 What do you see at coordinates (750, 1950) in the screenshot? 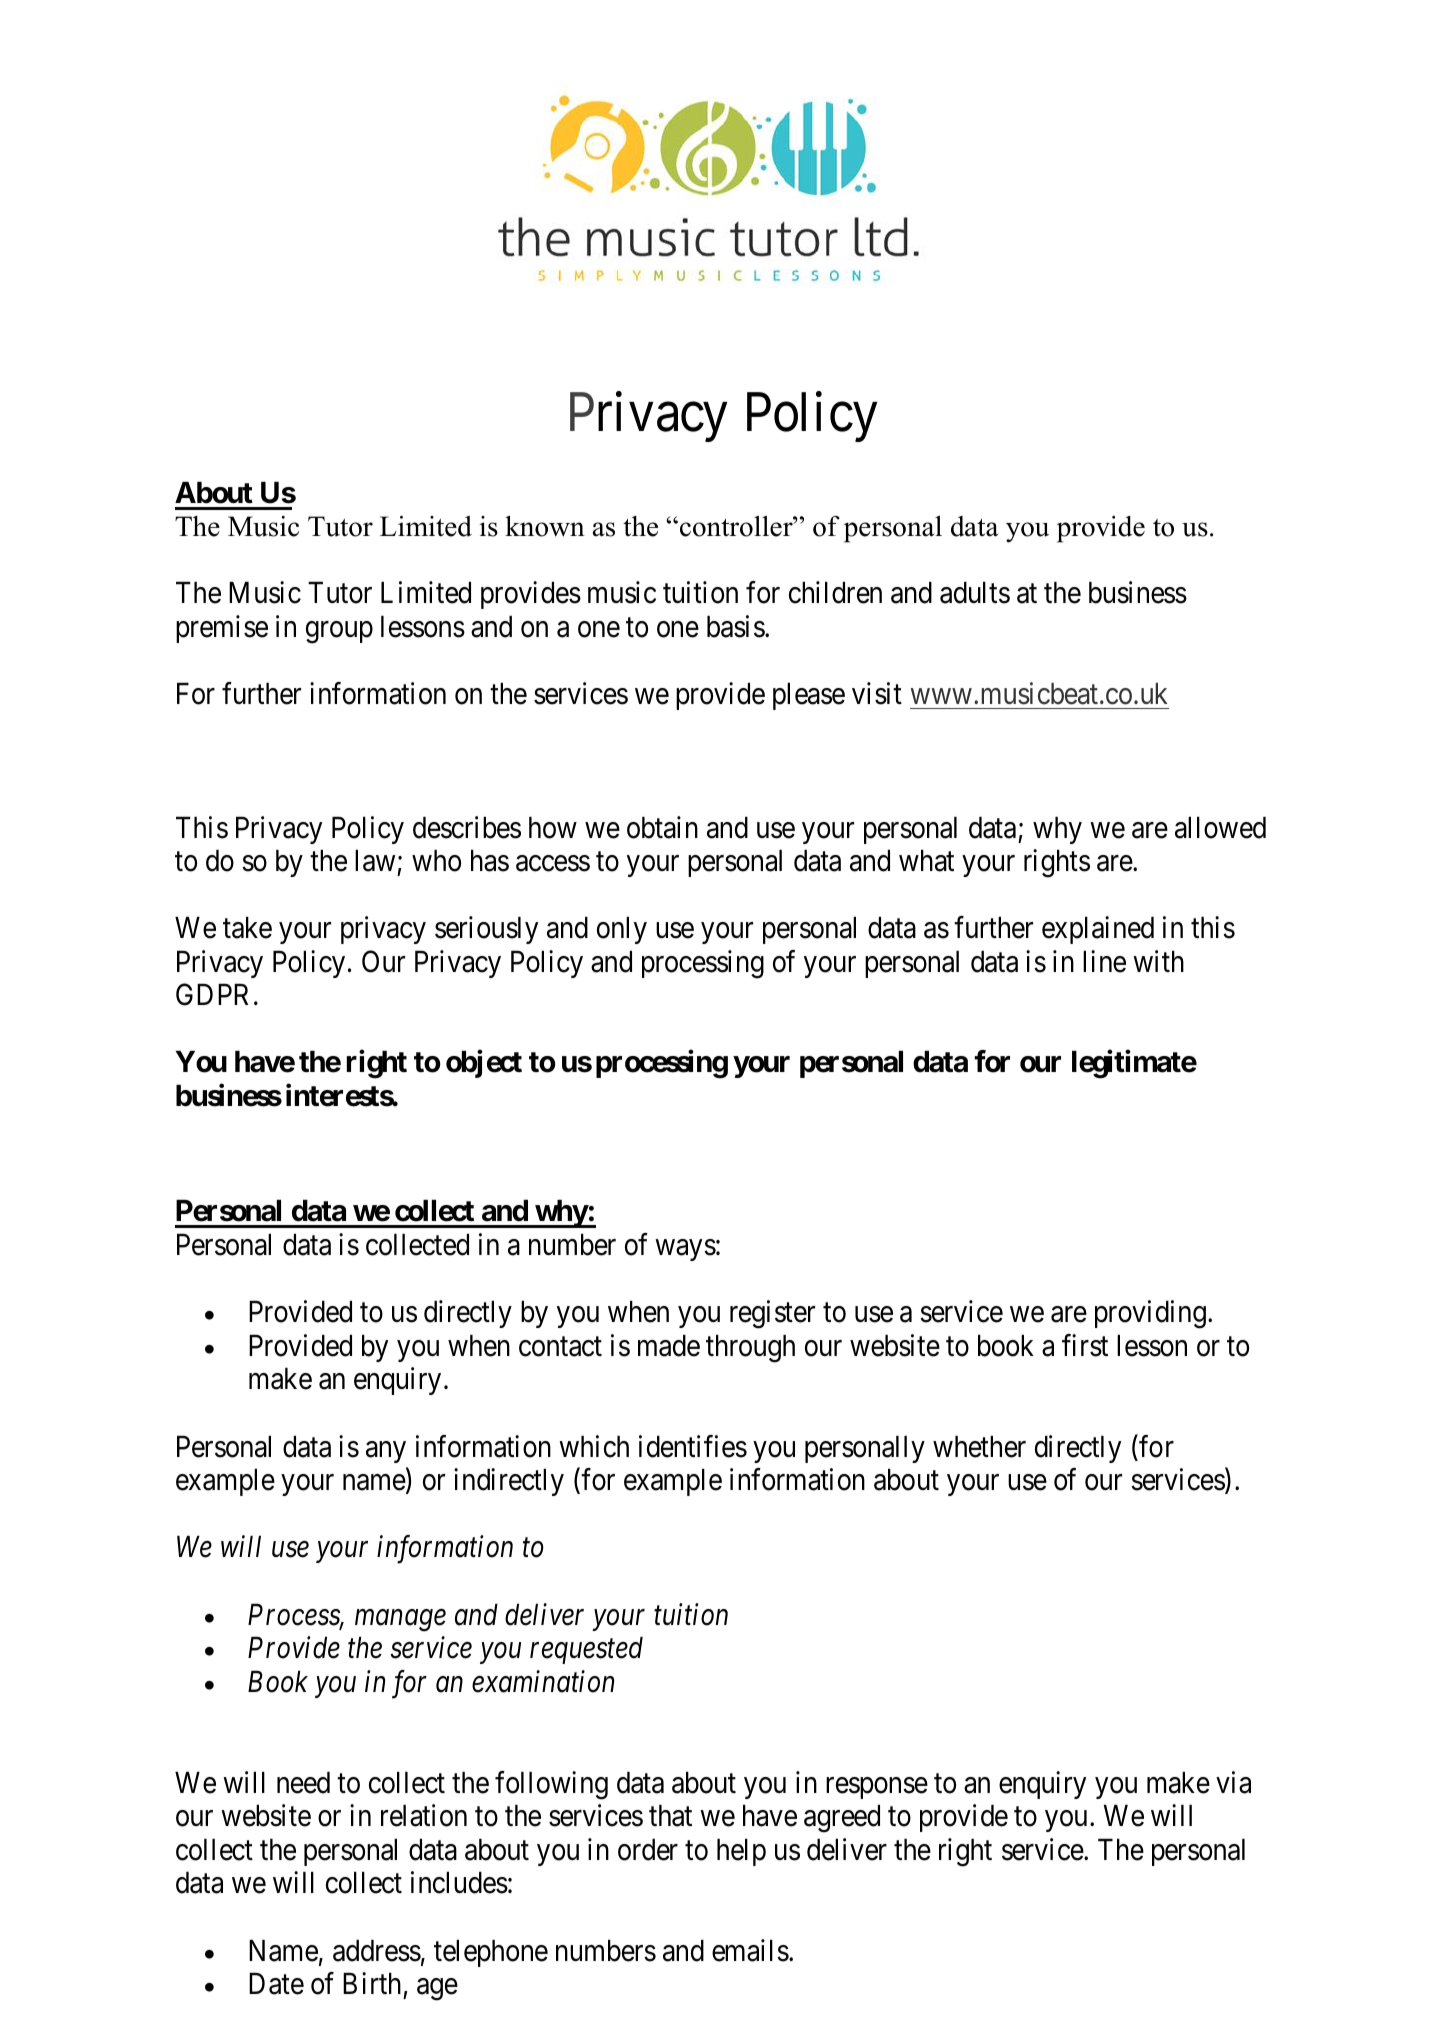
I see `emails` at bounding box center [750, 1950].
